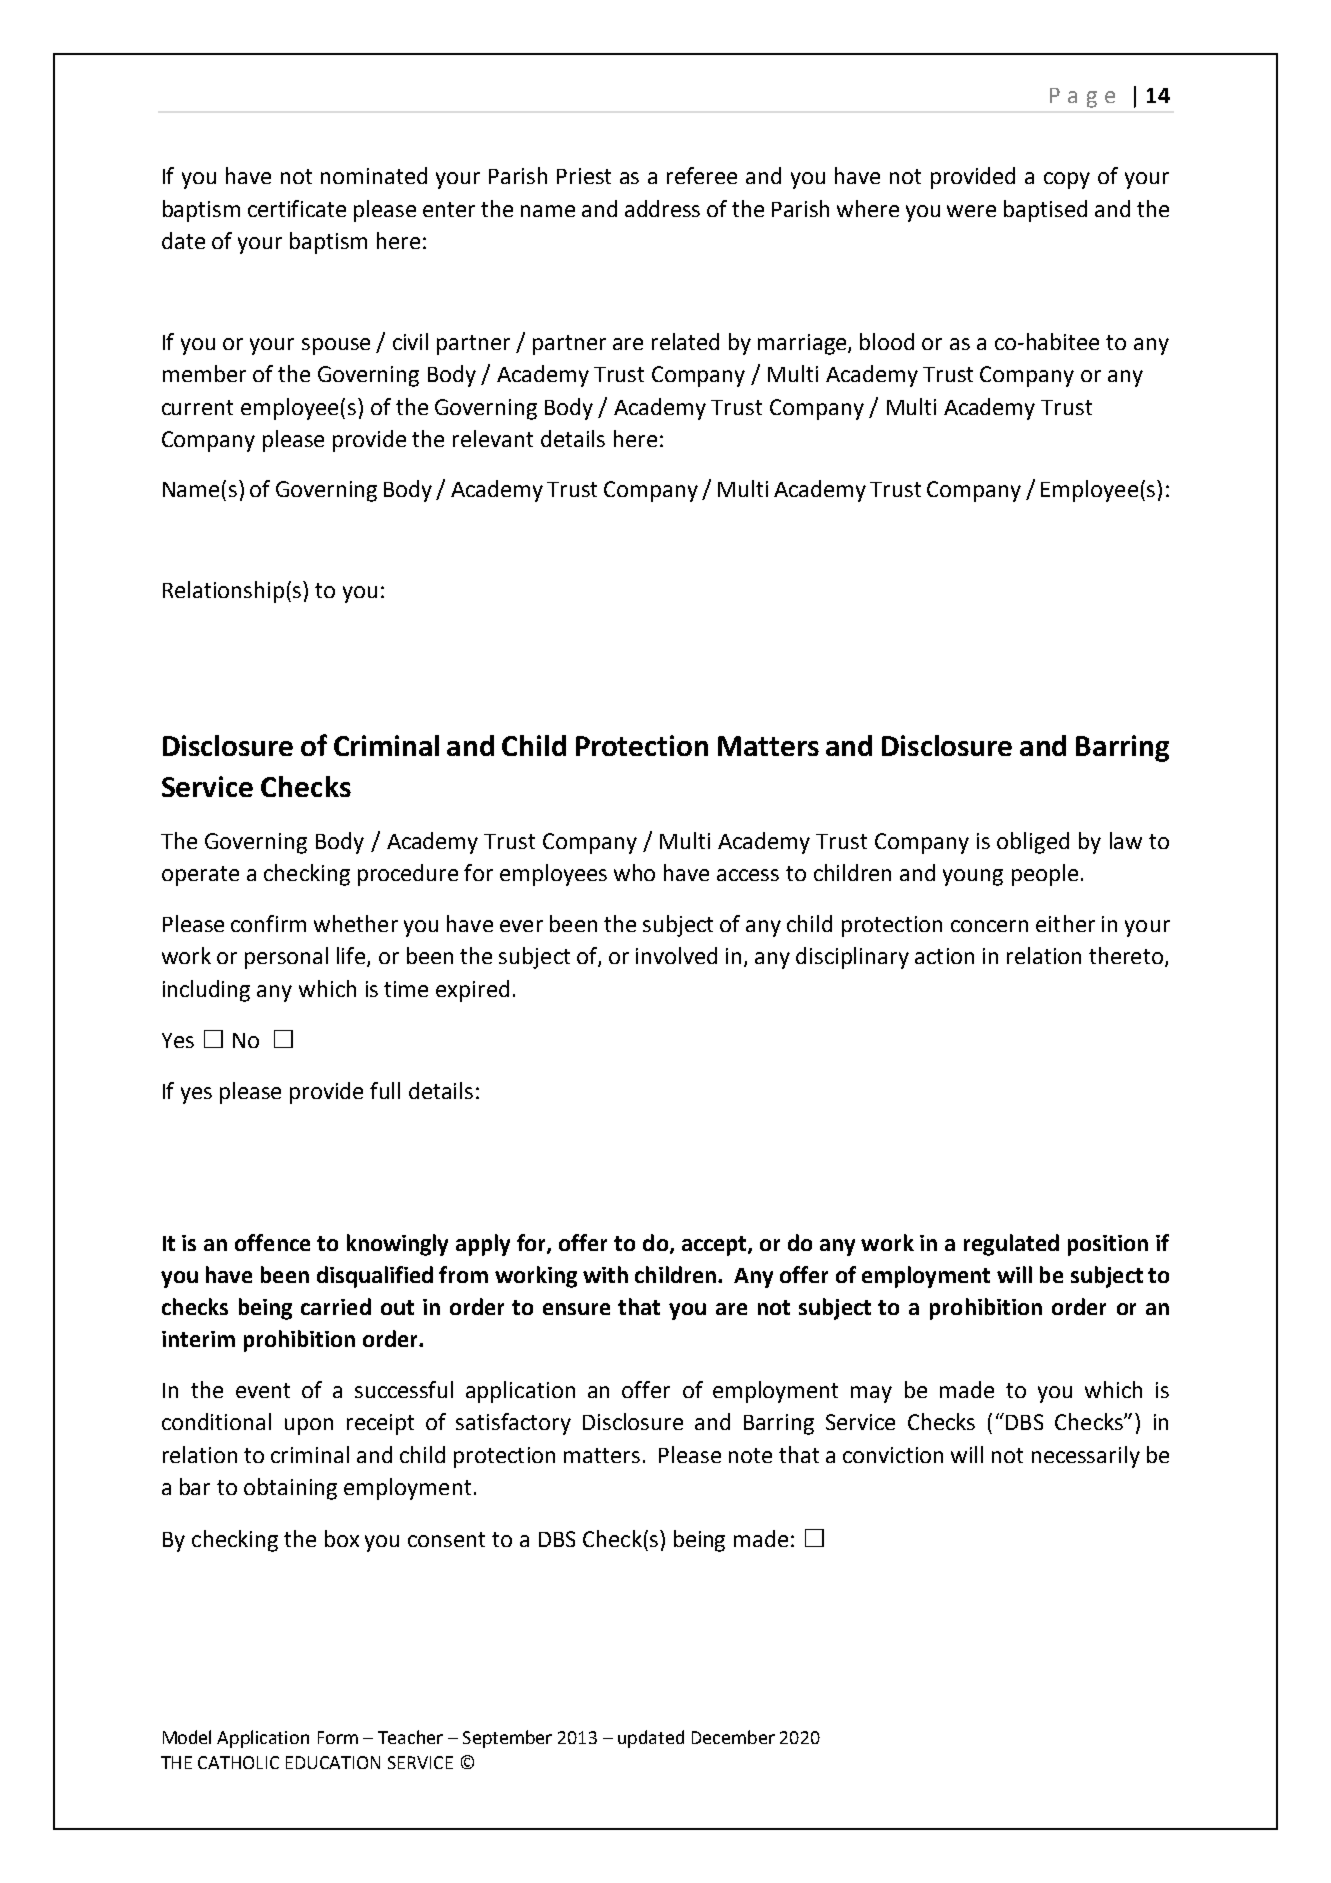 This screenshot has height=1883, width=1331. What do you see at coordinates (634, 872) in the screenshot?
I see `who` at bounding box center [634, 872].
